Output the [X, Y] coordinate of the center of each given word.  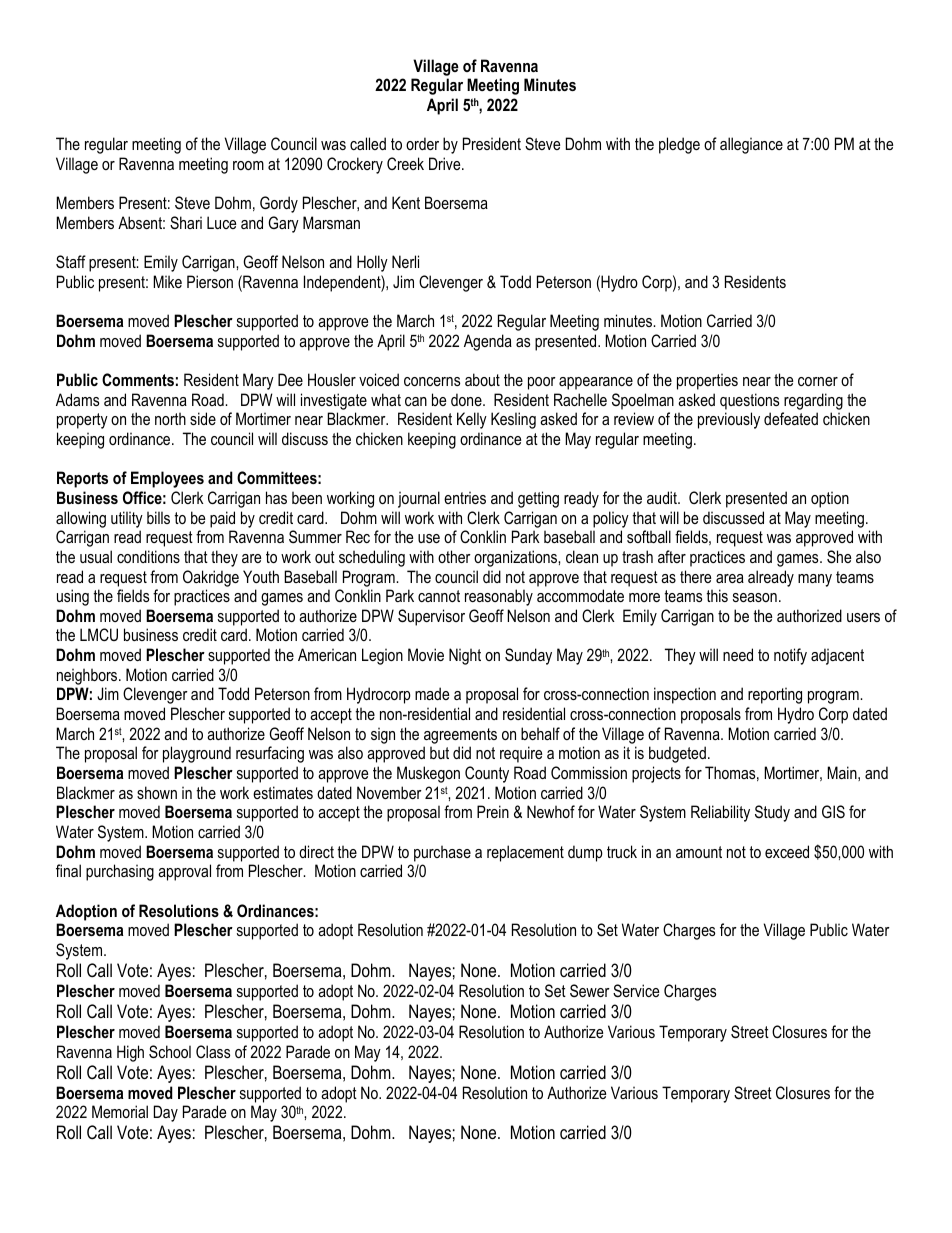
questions [749, 401]
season [755, 597]
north [170, 418]
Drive [446, 163]
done [467, 399]
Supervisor [431, 617]
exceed [787, 851]
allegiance [751, 145]
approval [184, 872]
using [73, 597]
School [170, 1052]
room [248, 165]
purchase [442, 853]
